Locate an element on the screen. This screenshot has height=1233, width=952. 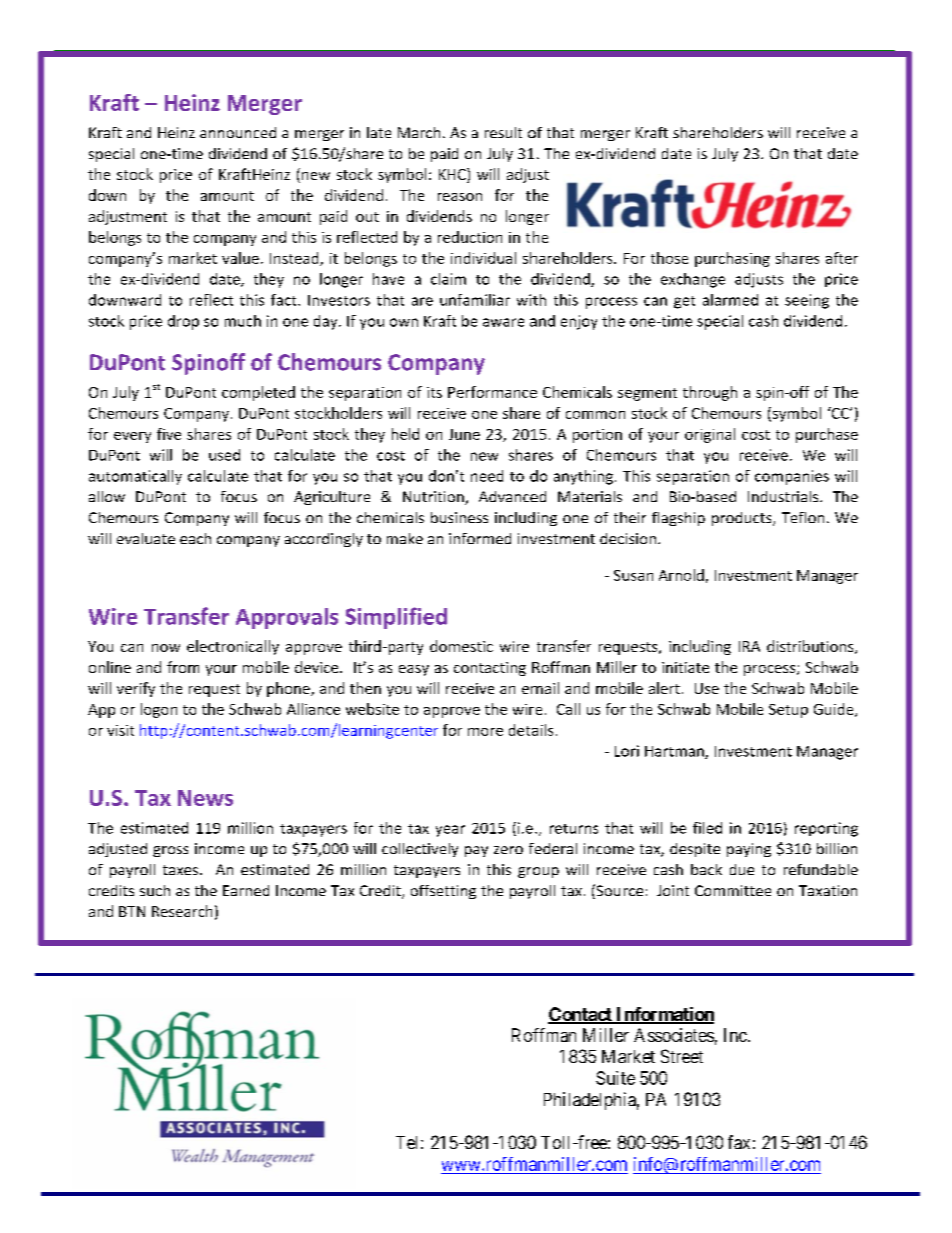
value is located at coordinates (240, 258).
